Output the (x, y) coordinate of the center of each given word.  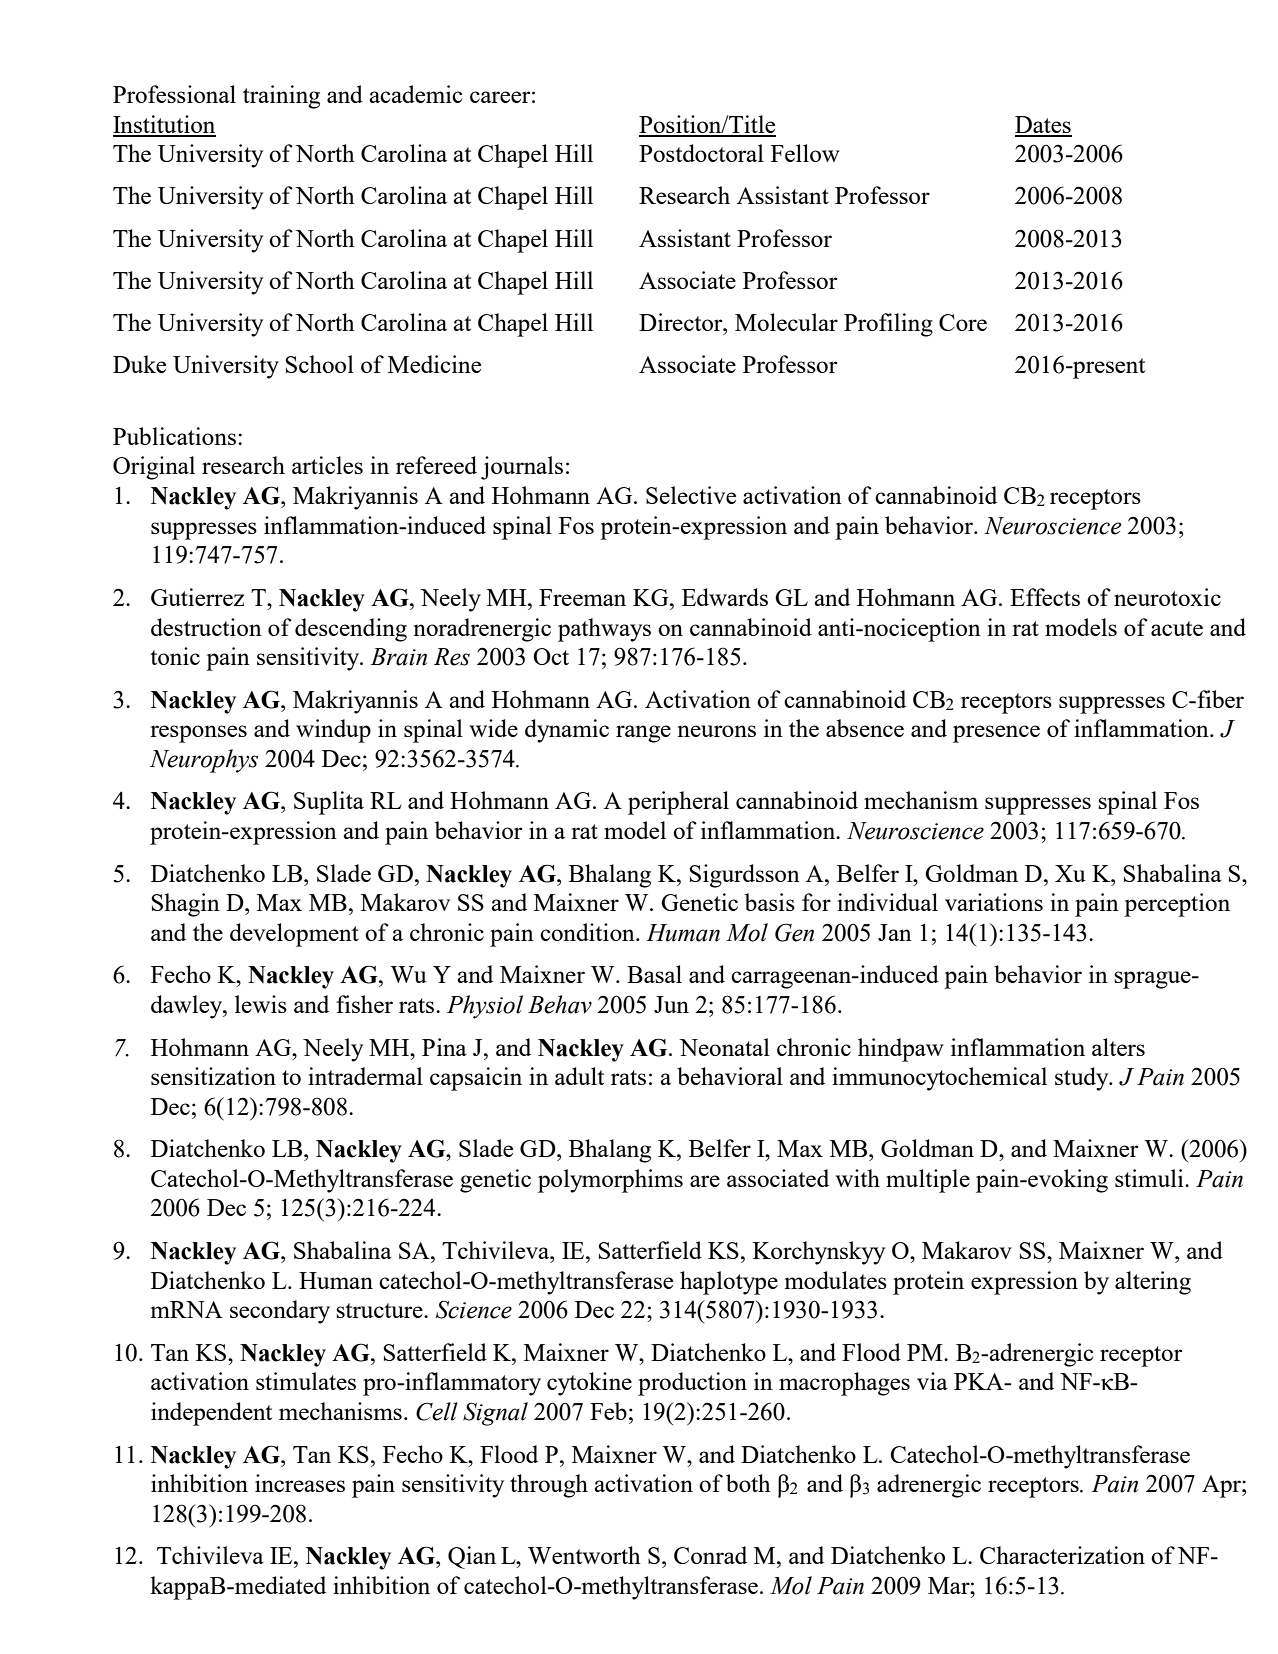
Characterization (1062, 1555)
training (281, 97)
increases (300, 1483)
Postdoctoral (701, 153)
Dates (1043, 126)
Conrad (710, 1555)
